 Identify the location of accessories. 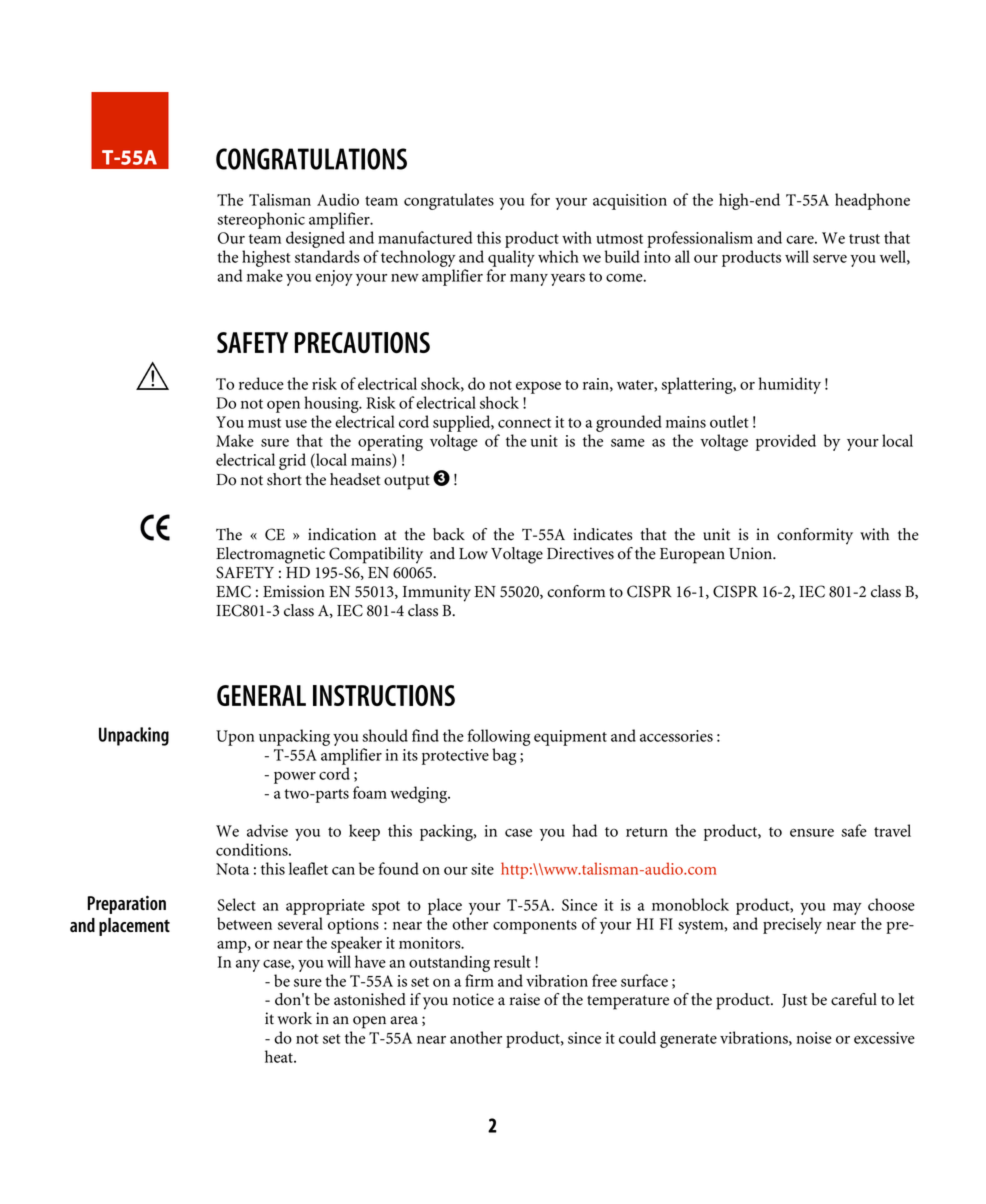
(676, 736).
